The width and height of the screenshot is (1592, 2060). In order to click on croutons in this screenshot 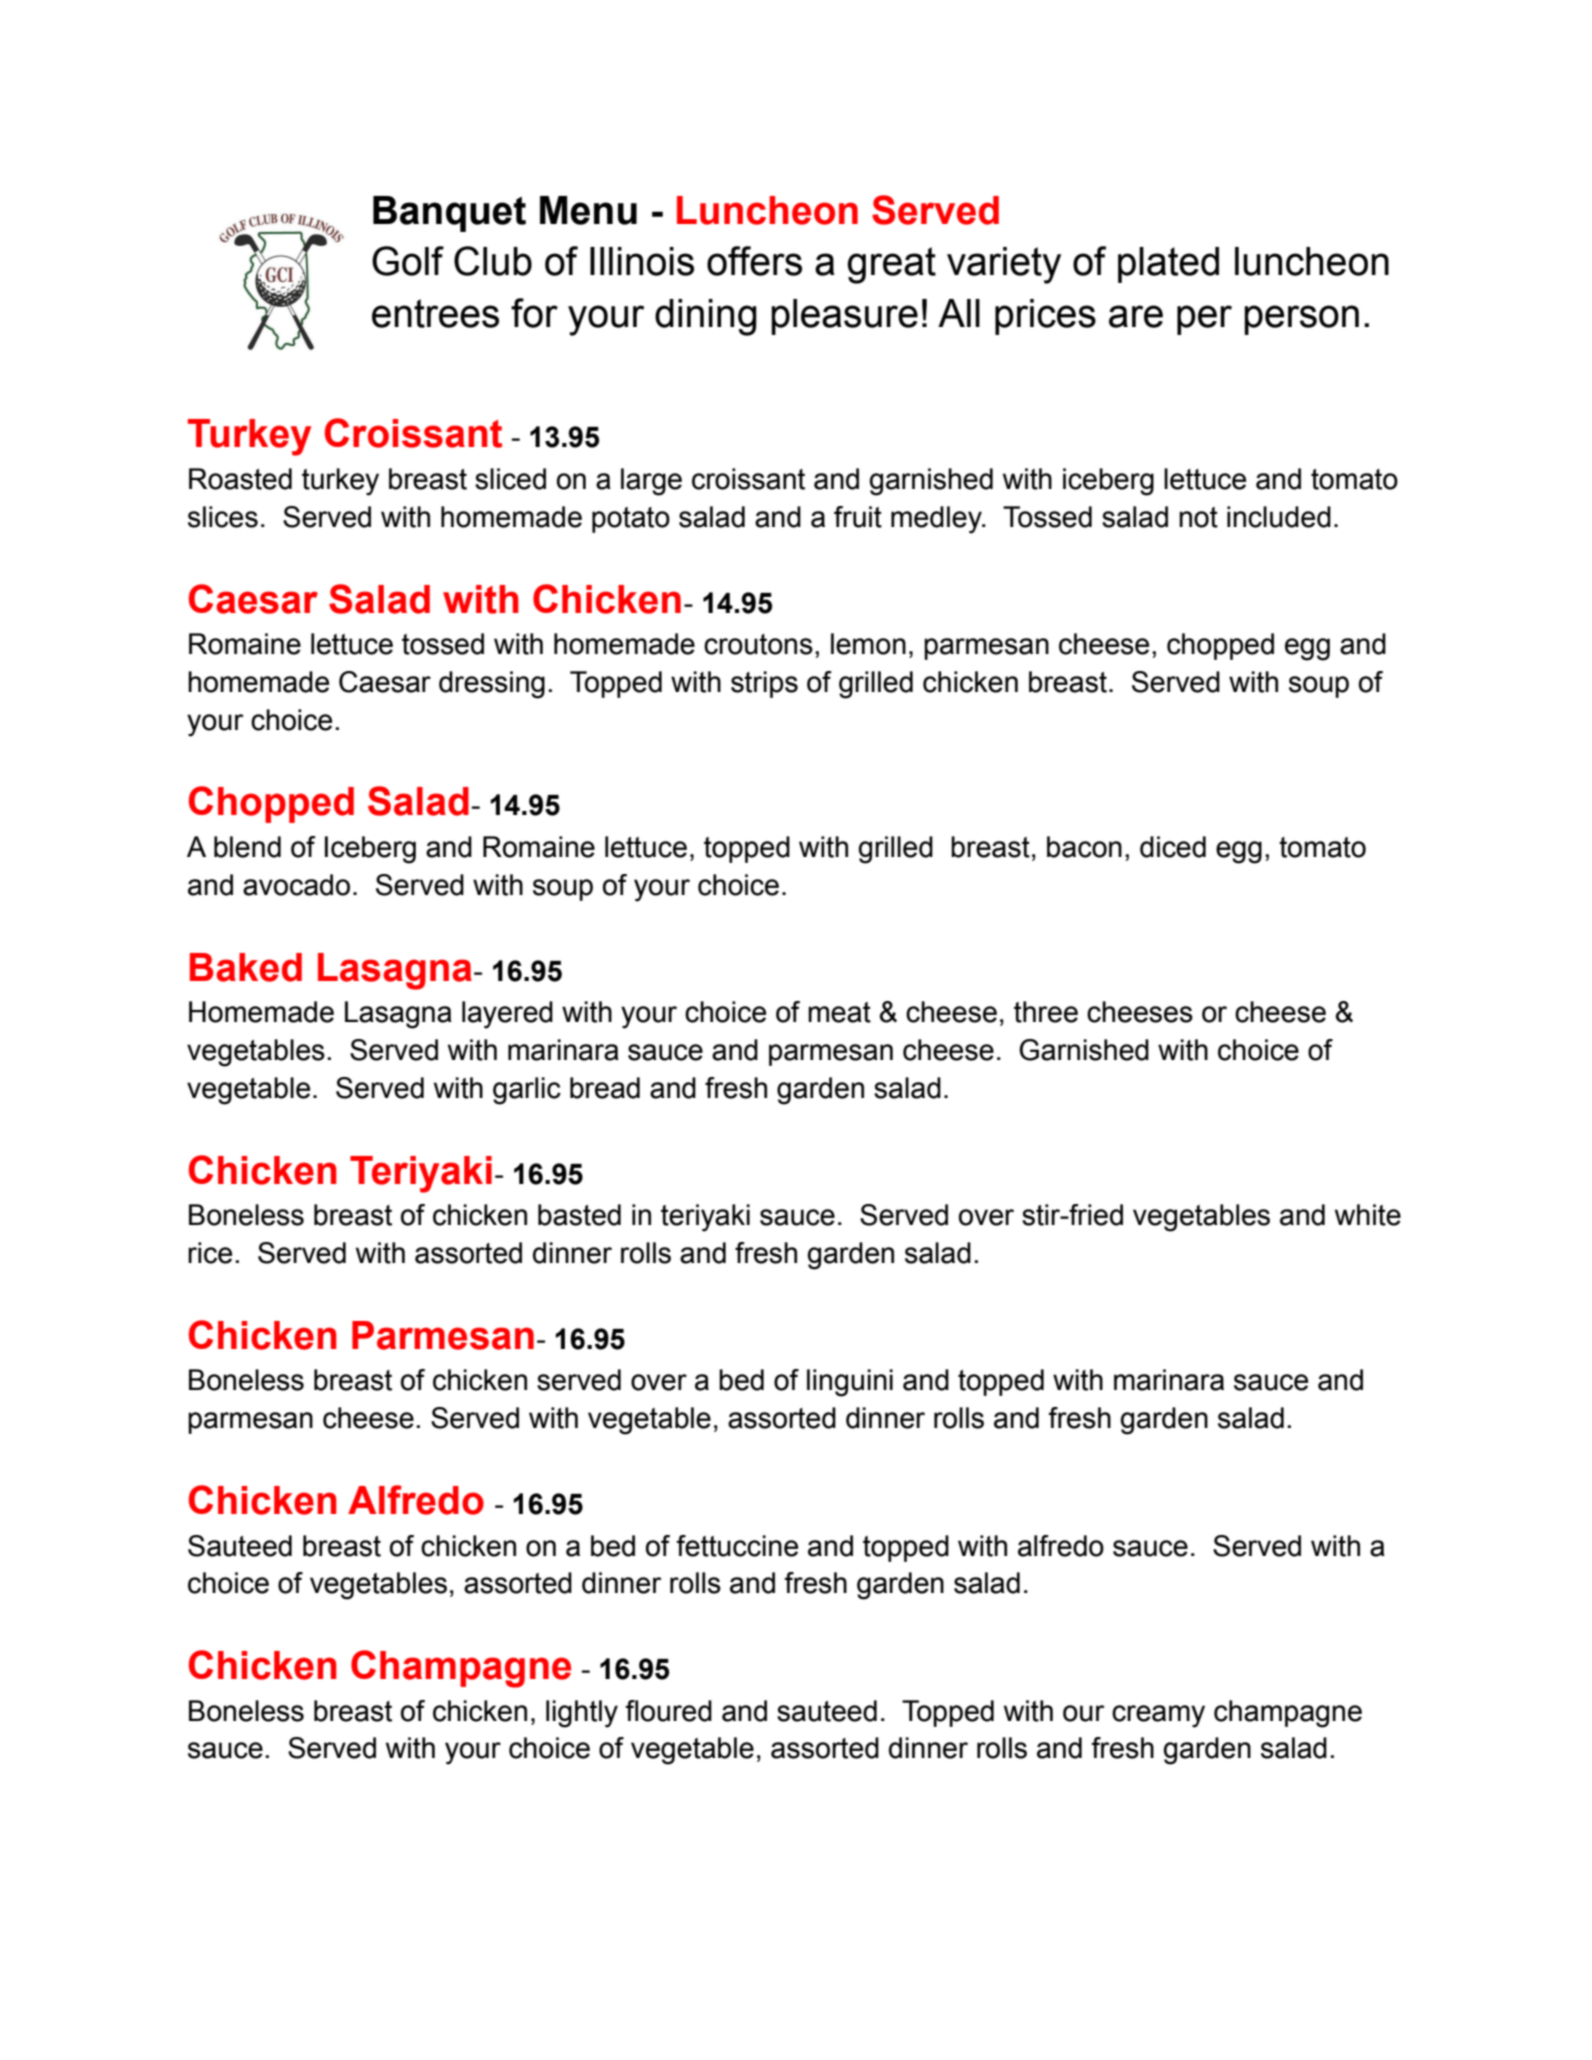, I will do `click(758, 644)`.
